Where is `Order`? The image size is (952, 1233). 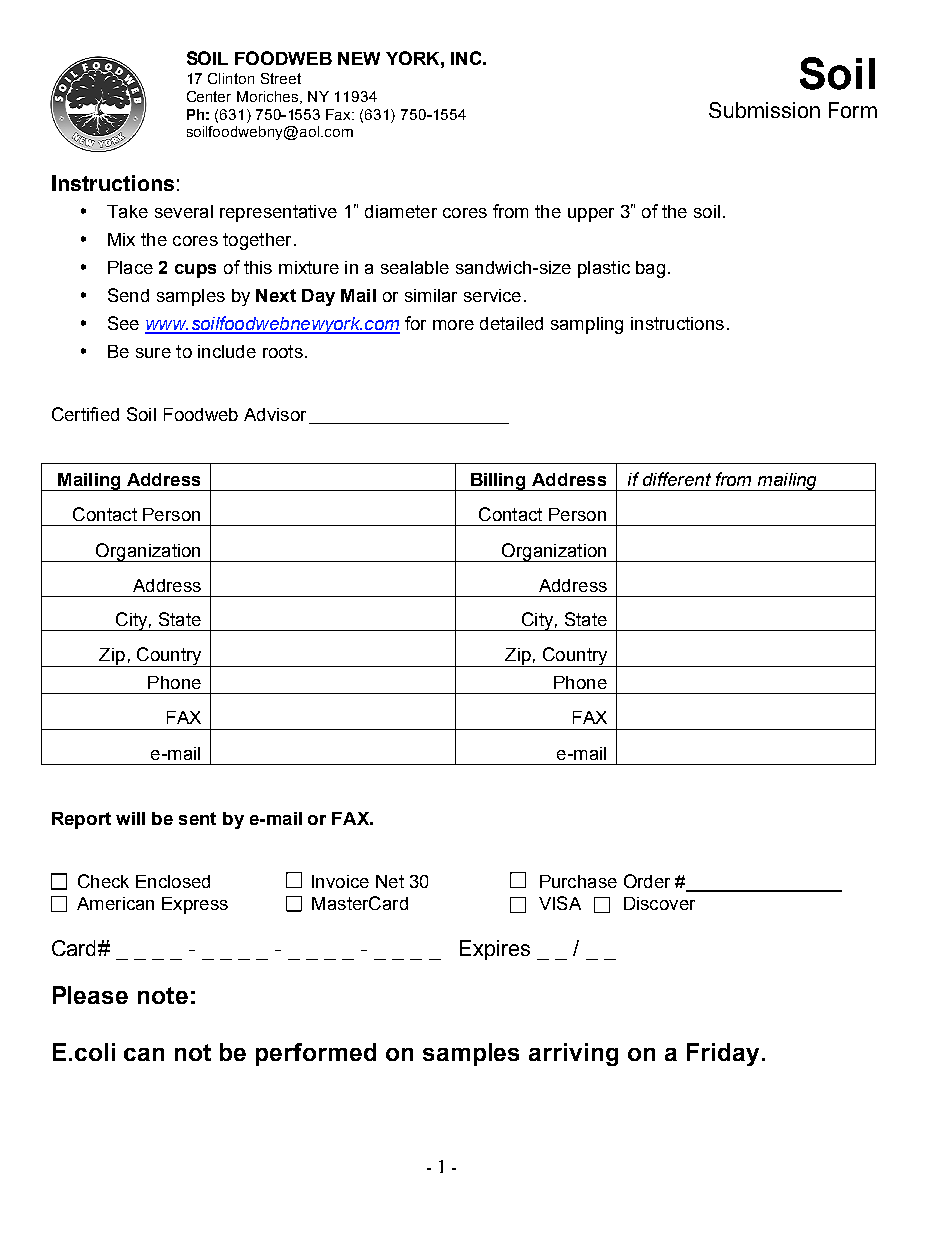
Order is located at coordinates (647, 881).
